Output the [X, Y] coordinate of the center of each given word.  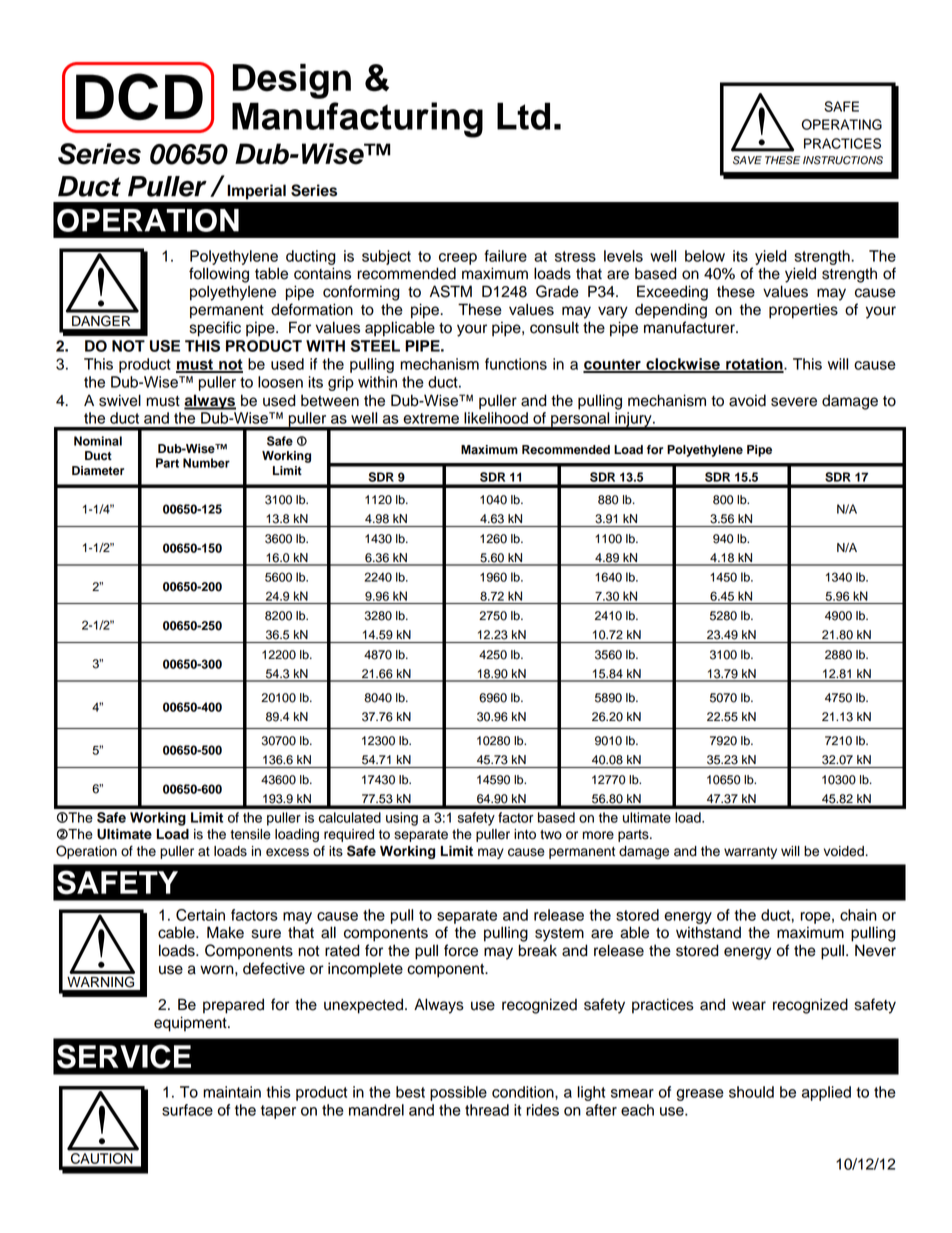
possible [458, 1093]
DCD [139, 97]
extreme [431, 418]
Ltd [523, 116]
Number [206, 463]
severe [794, 402]
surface [187, 1110]
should [751, 1092]
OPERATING [842, 124]
